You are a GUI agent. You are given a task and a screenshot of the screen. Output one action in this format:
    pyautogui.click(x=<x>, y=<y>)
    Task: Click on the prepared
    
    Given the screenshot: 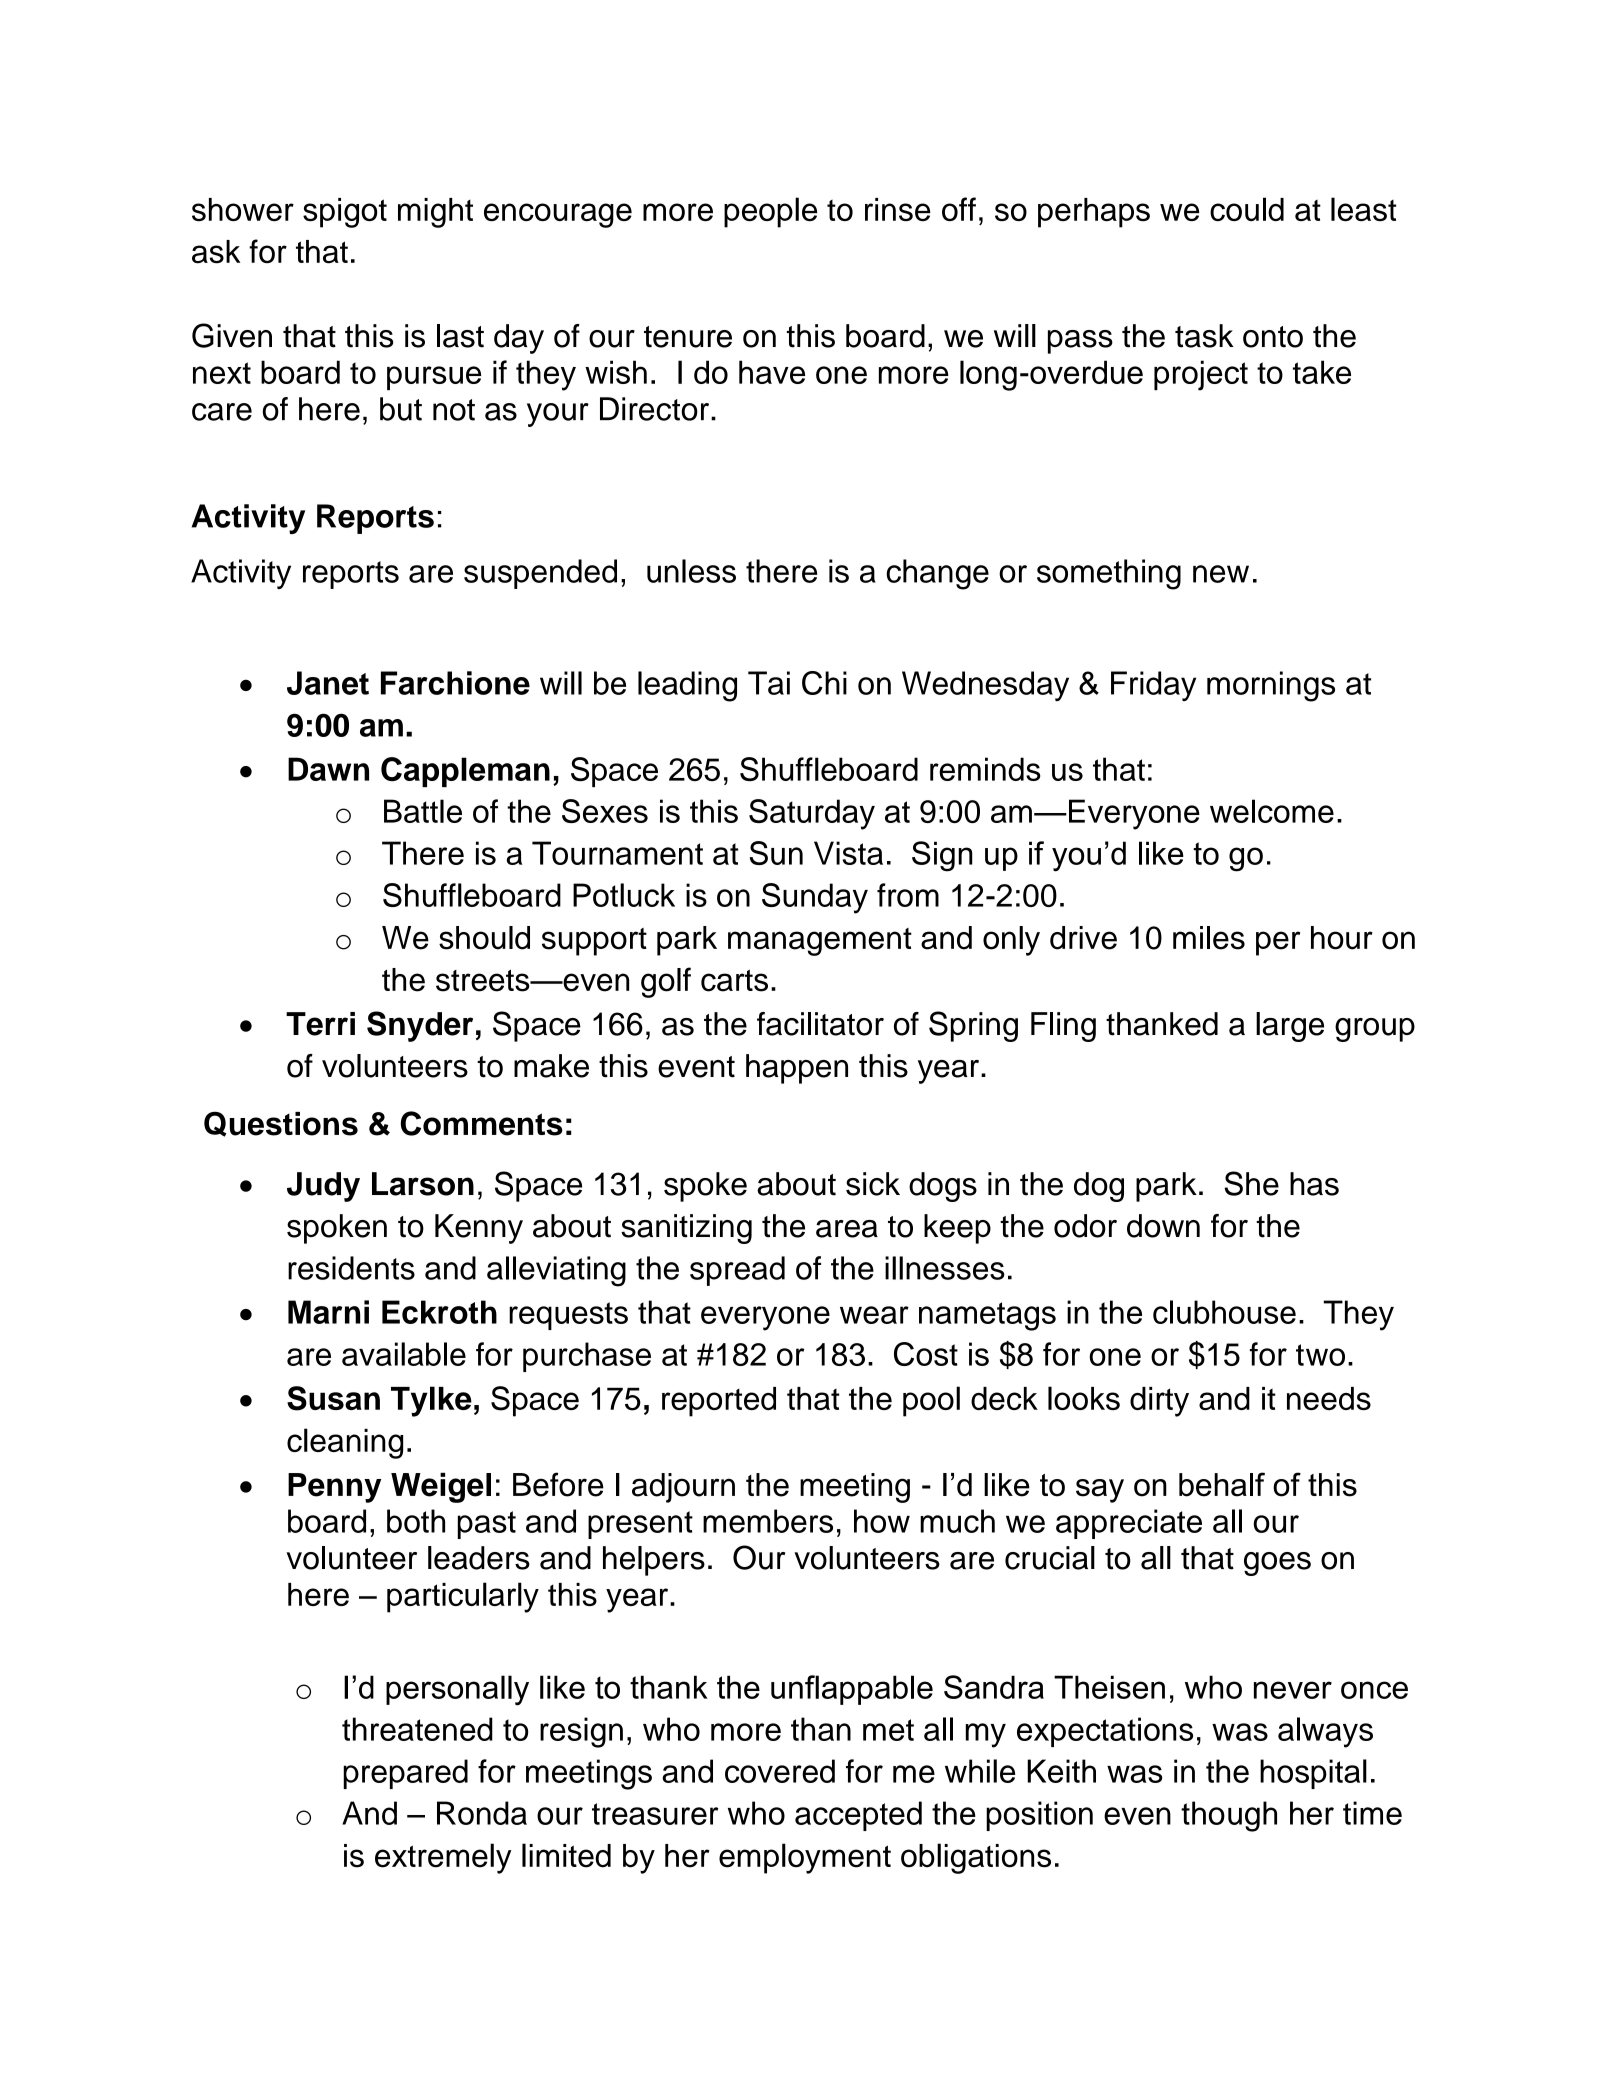 What is the action you would take?
    pyautogui.click(x=405, y=1774)
